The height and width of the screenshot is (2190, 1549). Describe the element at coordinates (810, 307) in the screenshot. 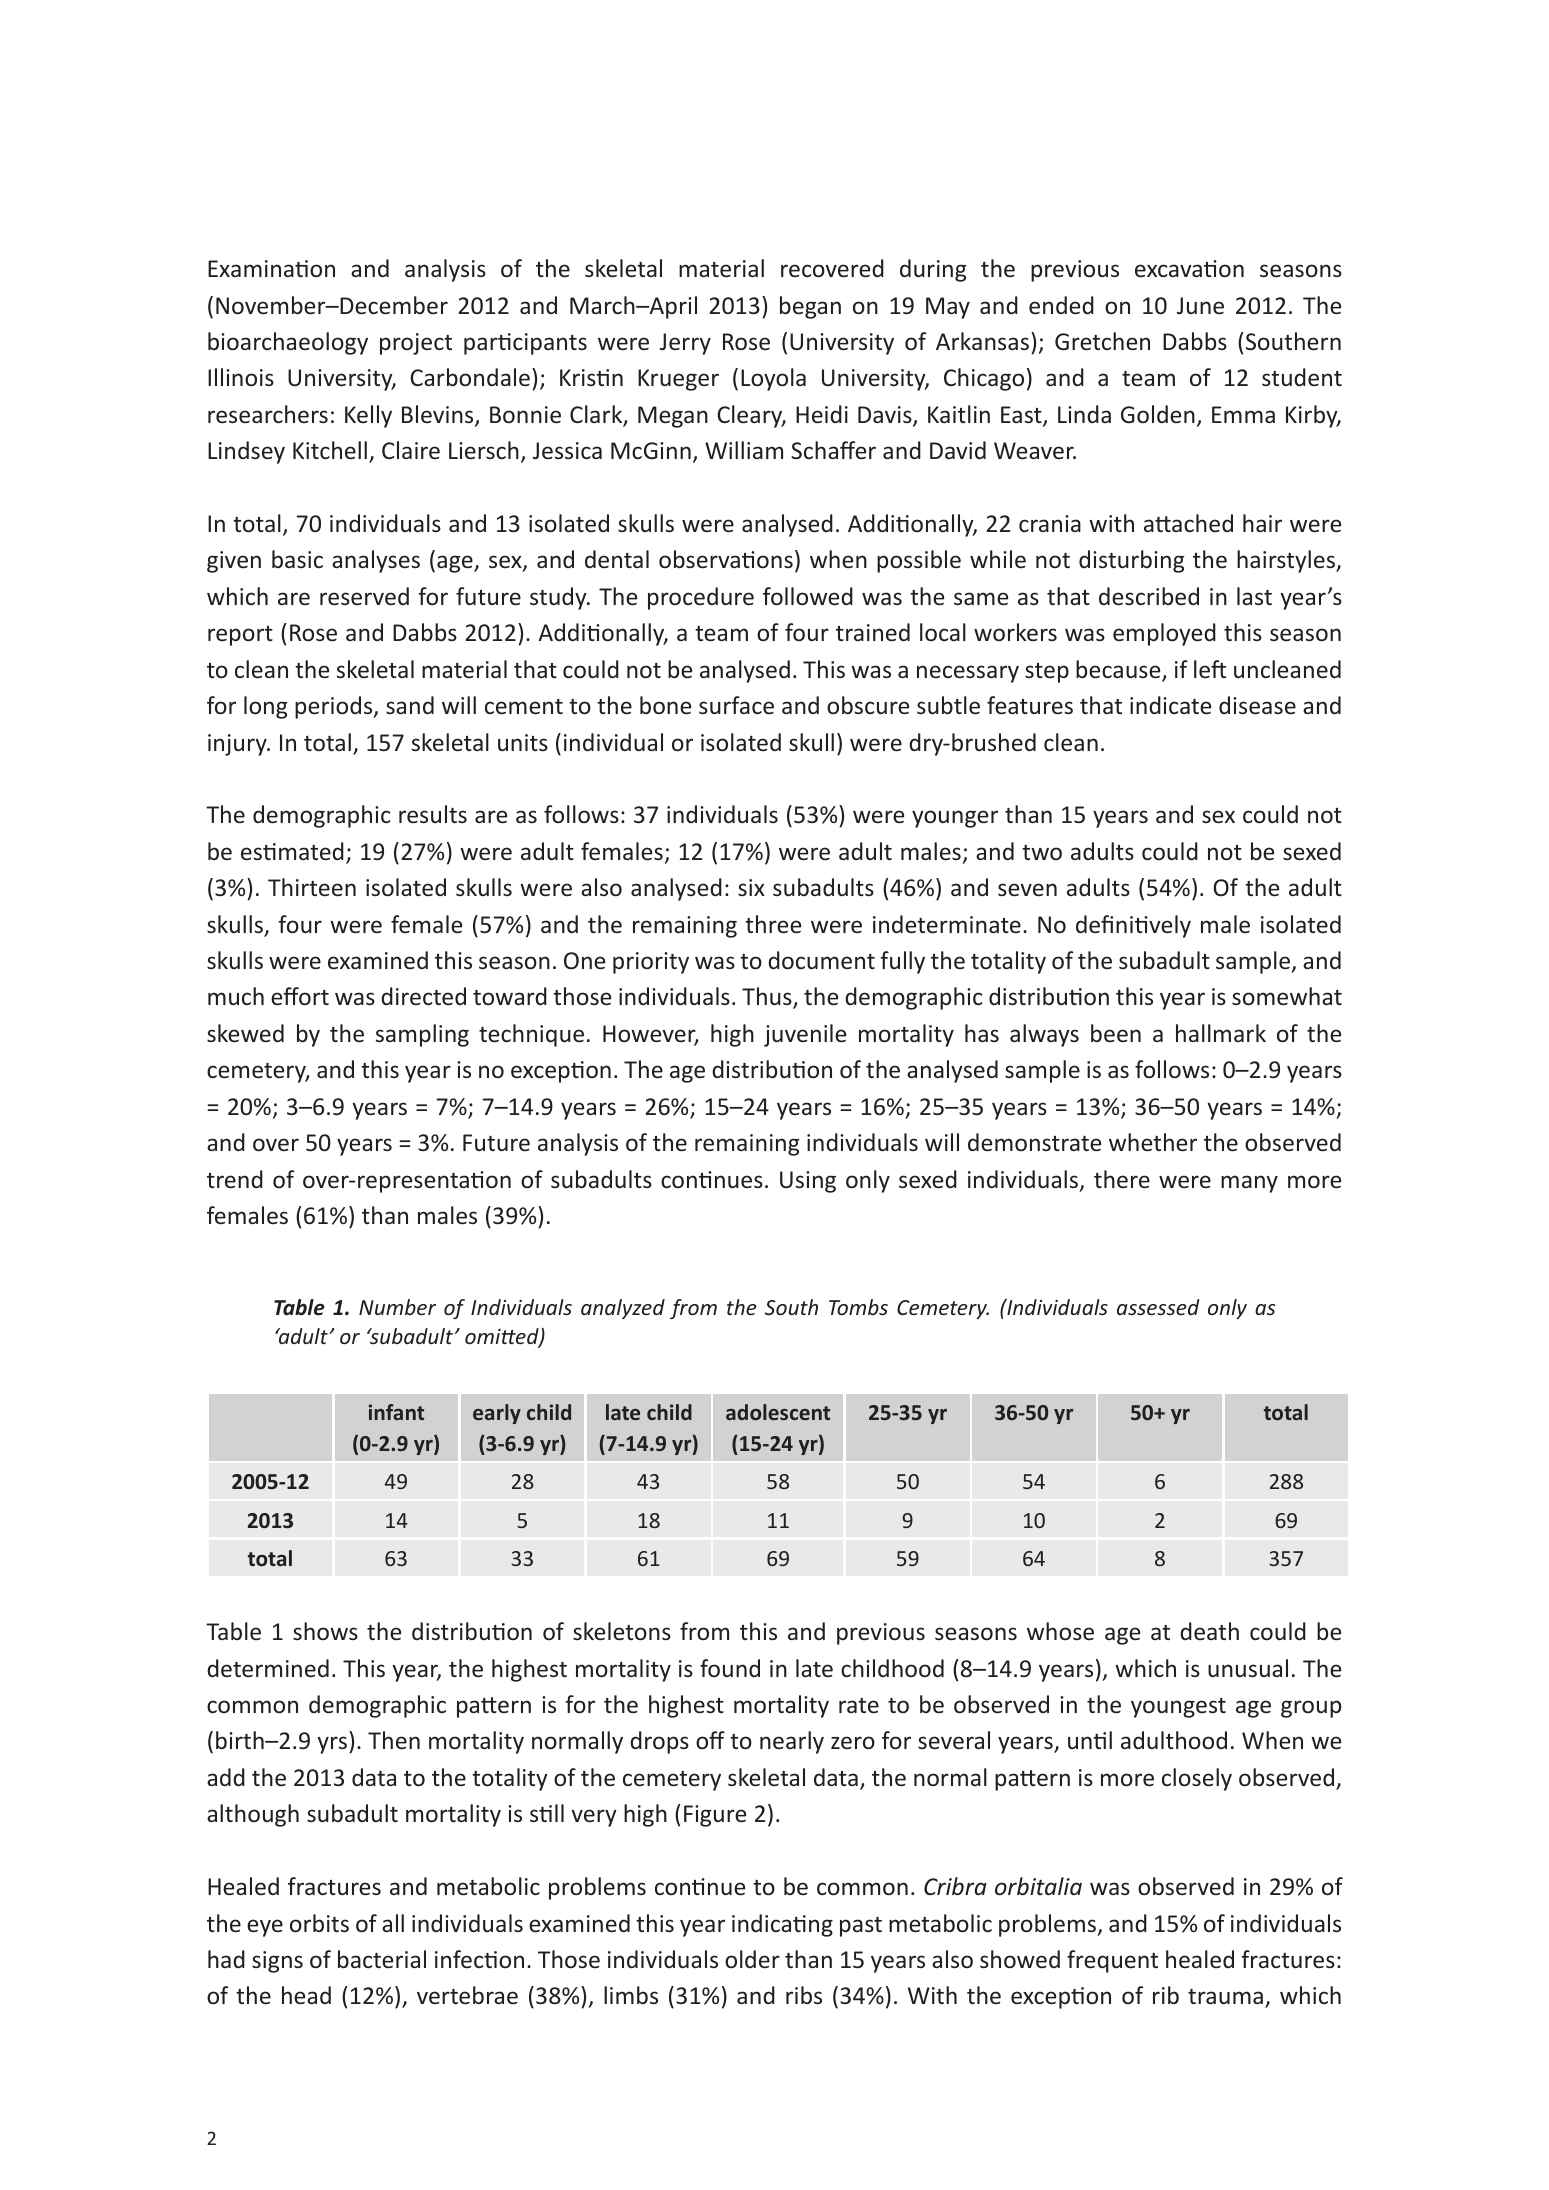

I see `began` at that location.
